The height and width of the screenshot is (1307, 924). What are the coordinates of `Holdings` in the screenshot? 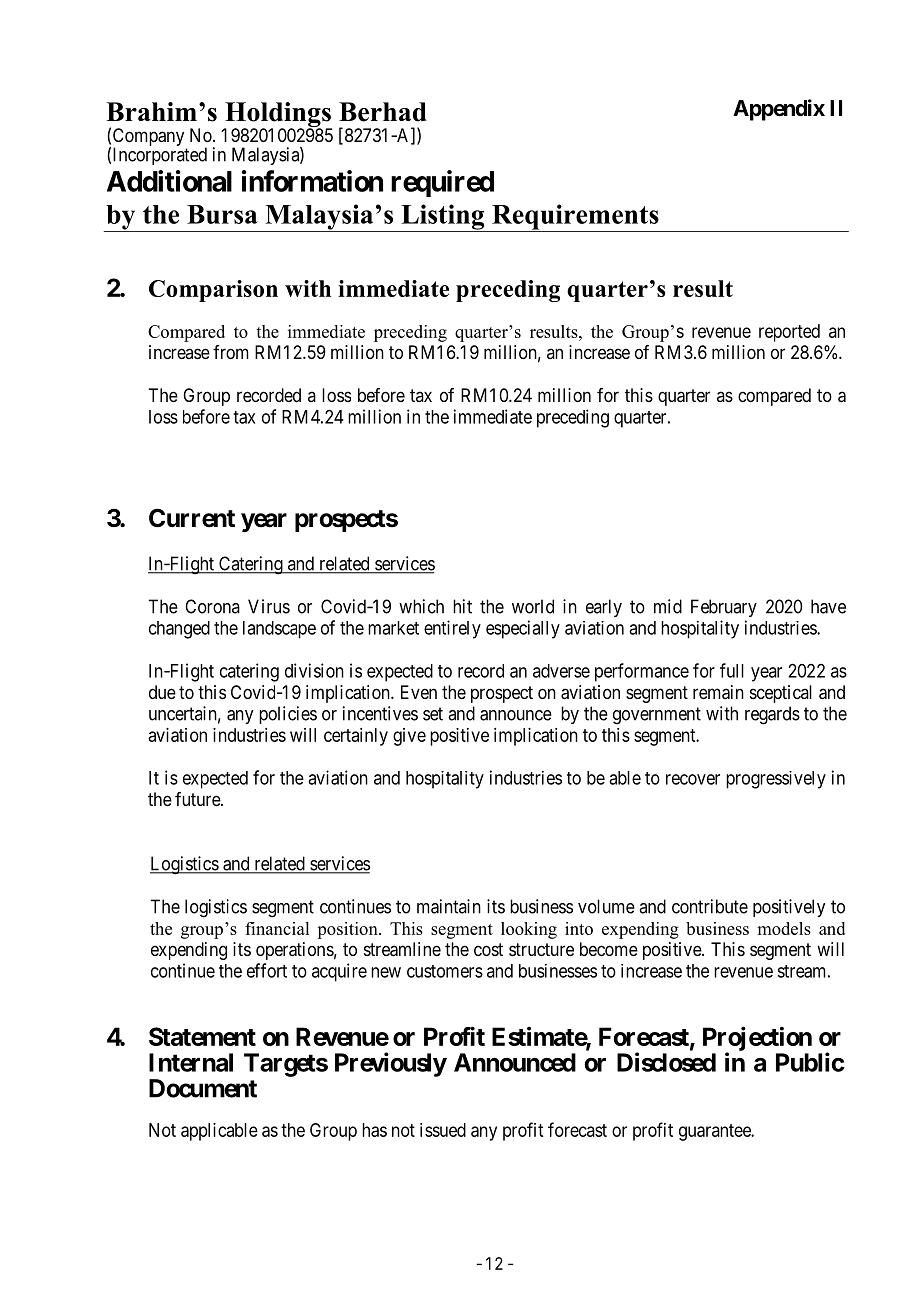 It's located at (278, 116).
